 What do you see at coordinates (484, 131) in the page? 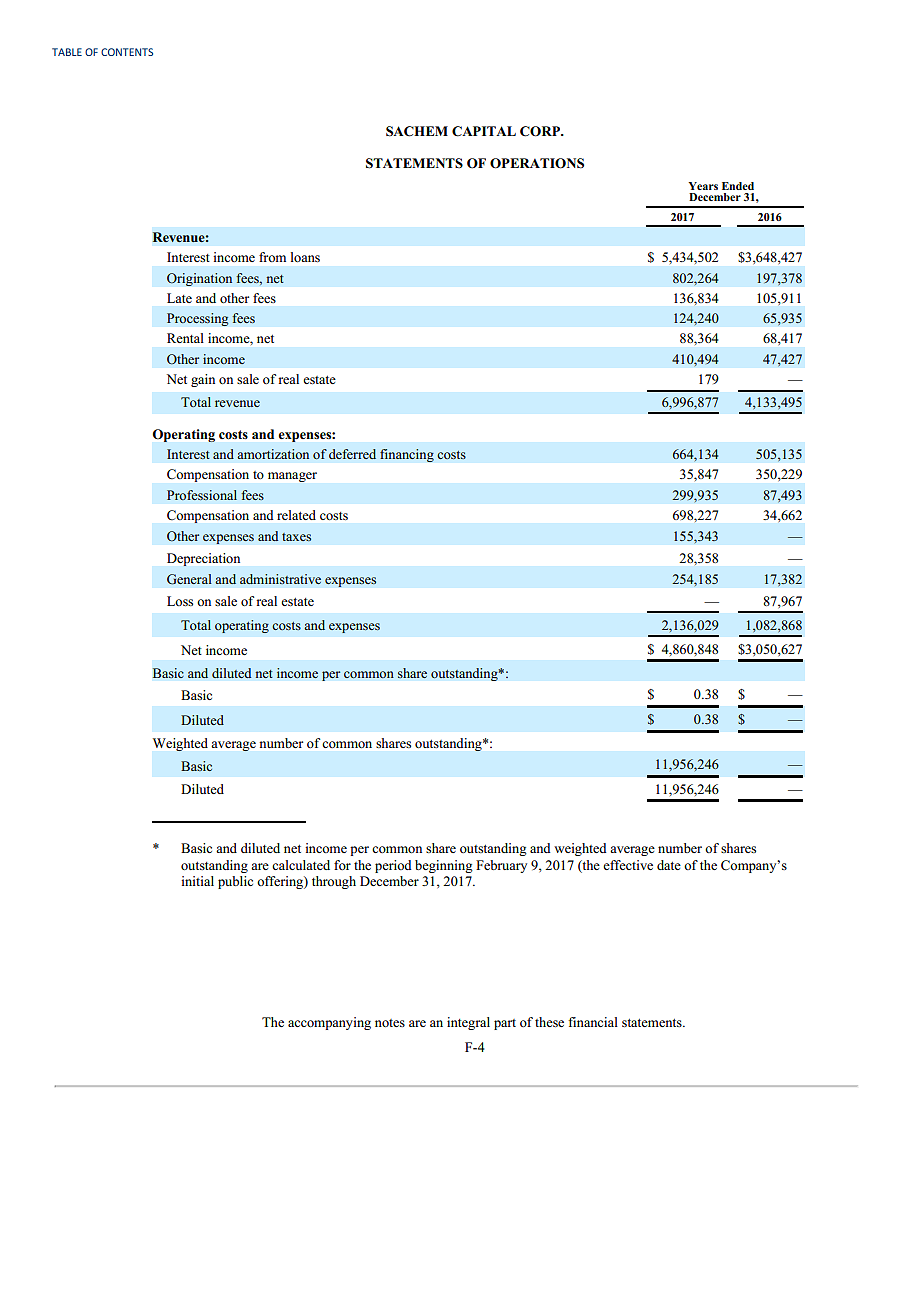
I see `CAPITAL` at bounding box center [484, 131].
